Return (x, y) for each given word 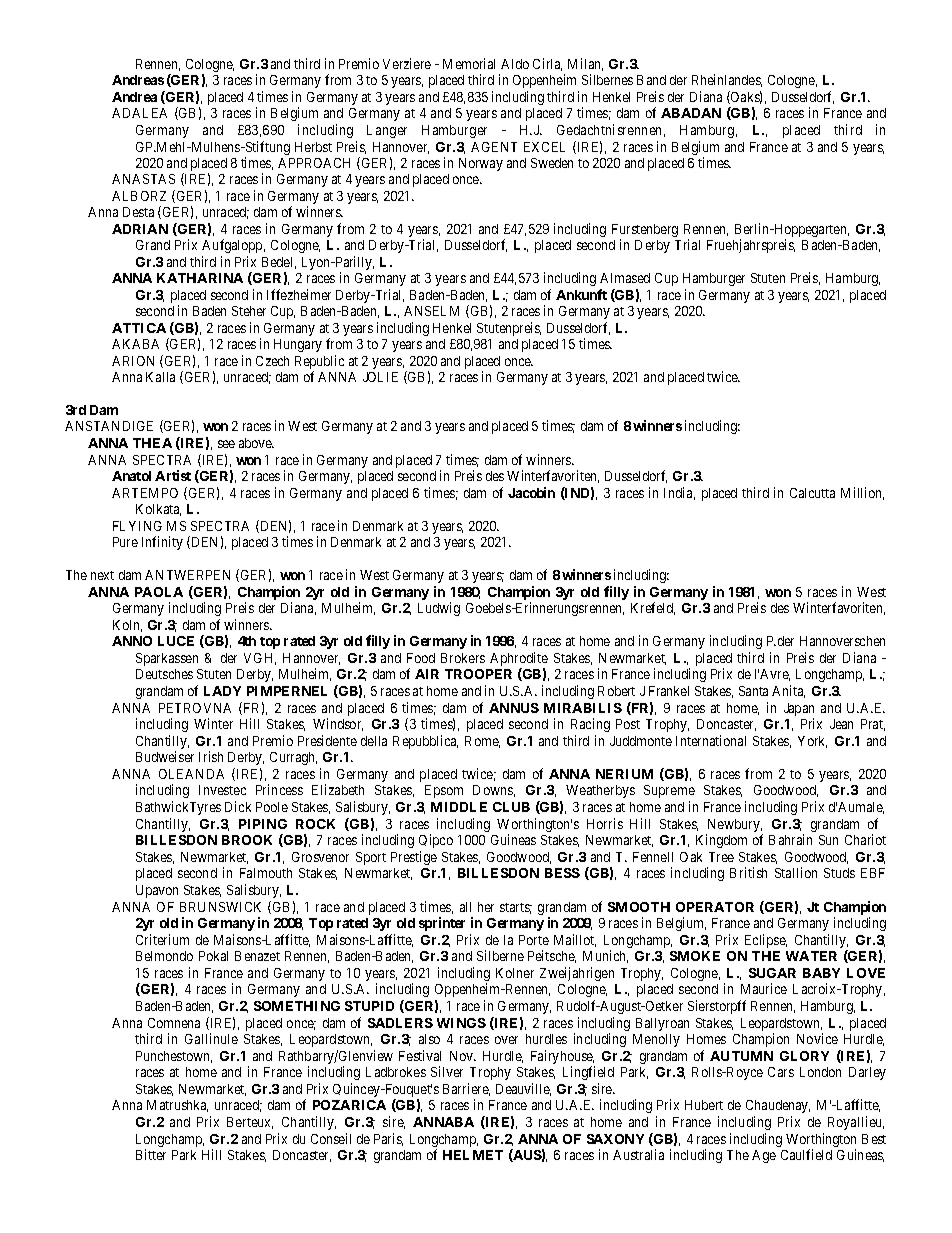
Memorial (469, 63)
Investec (222, 790)
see (226, 444)
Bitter (151, 1154)
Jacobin (531, 492)
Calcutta (812, 493)
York (812, 742)
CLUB (511, 807)
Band (651, 80)
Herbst (313, 147)
